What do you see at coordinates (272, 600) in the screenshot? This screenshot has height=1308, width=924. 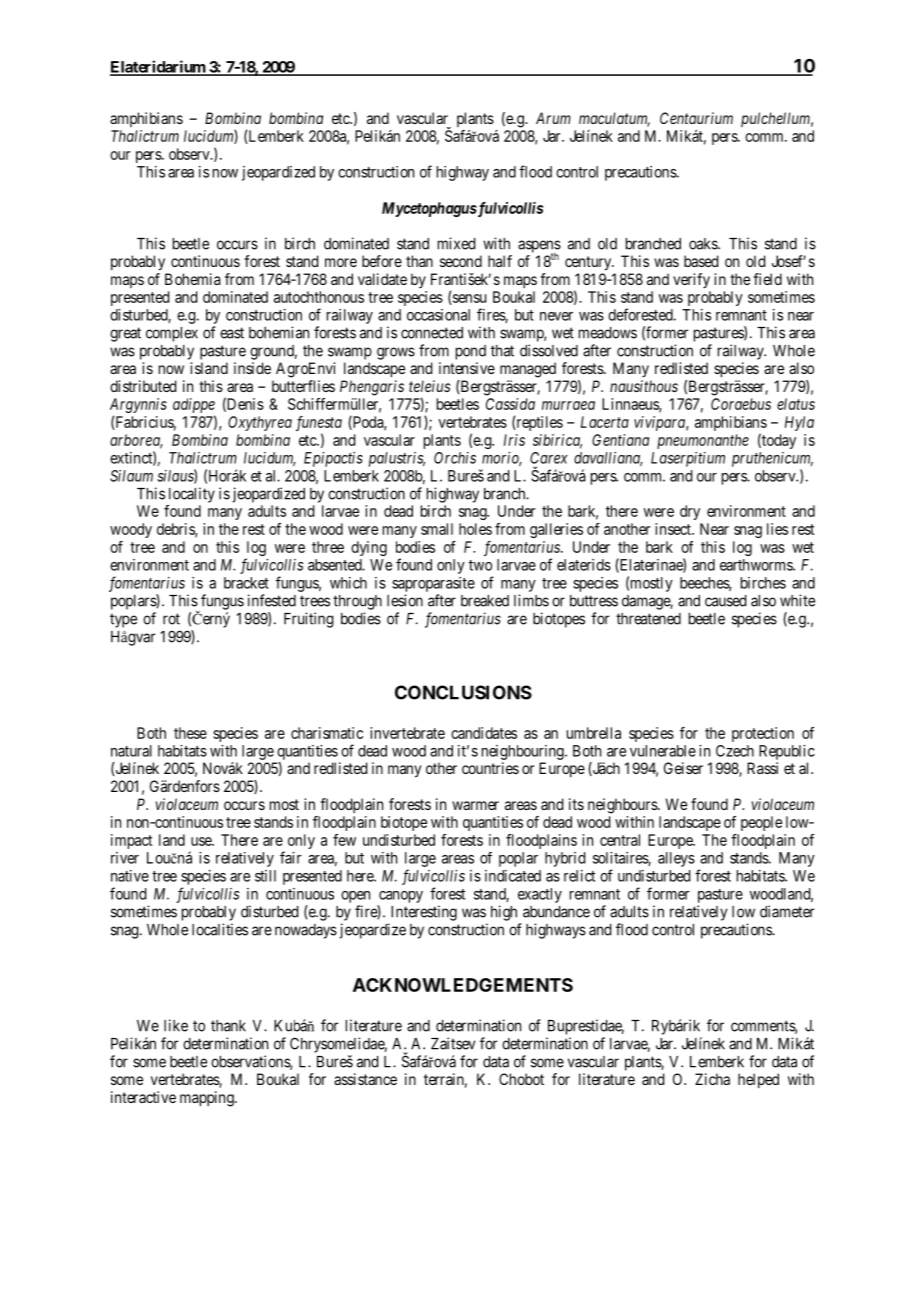 I see `infested` at bounding box center [272, 600].
